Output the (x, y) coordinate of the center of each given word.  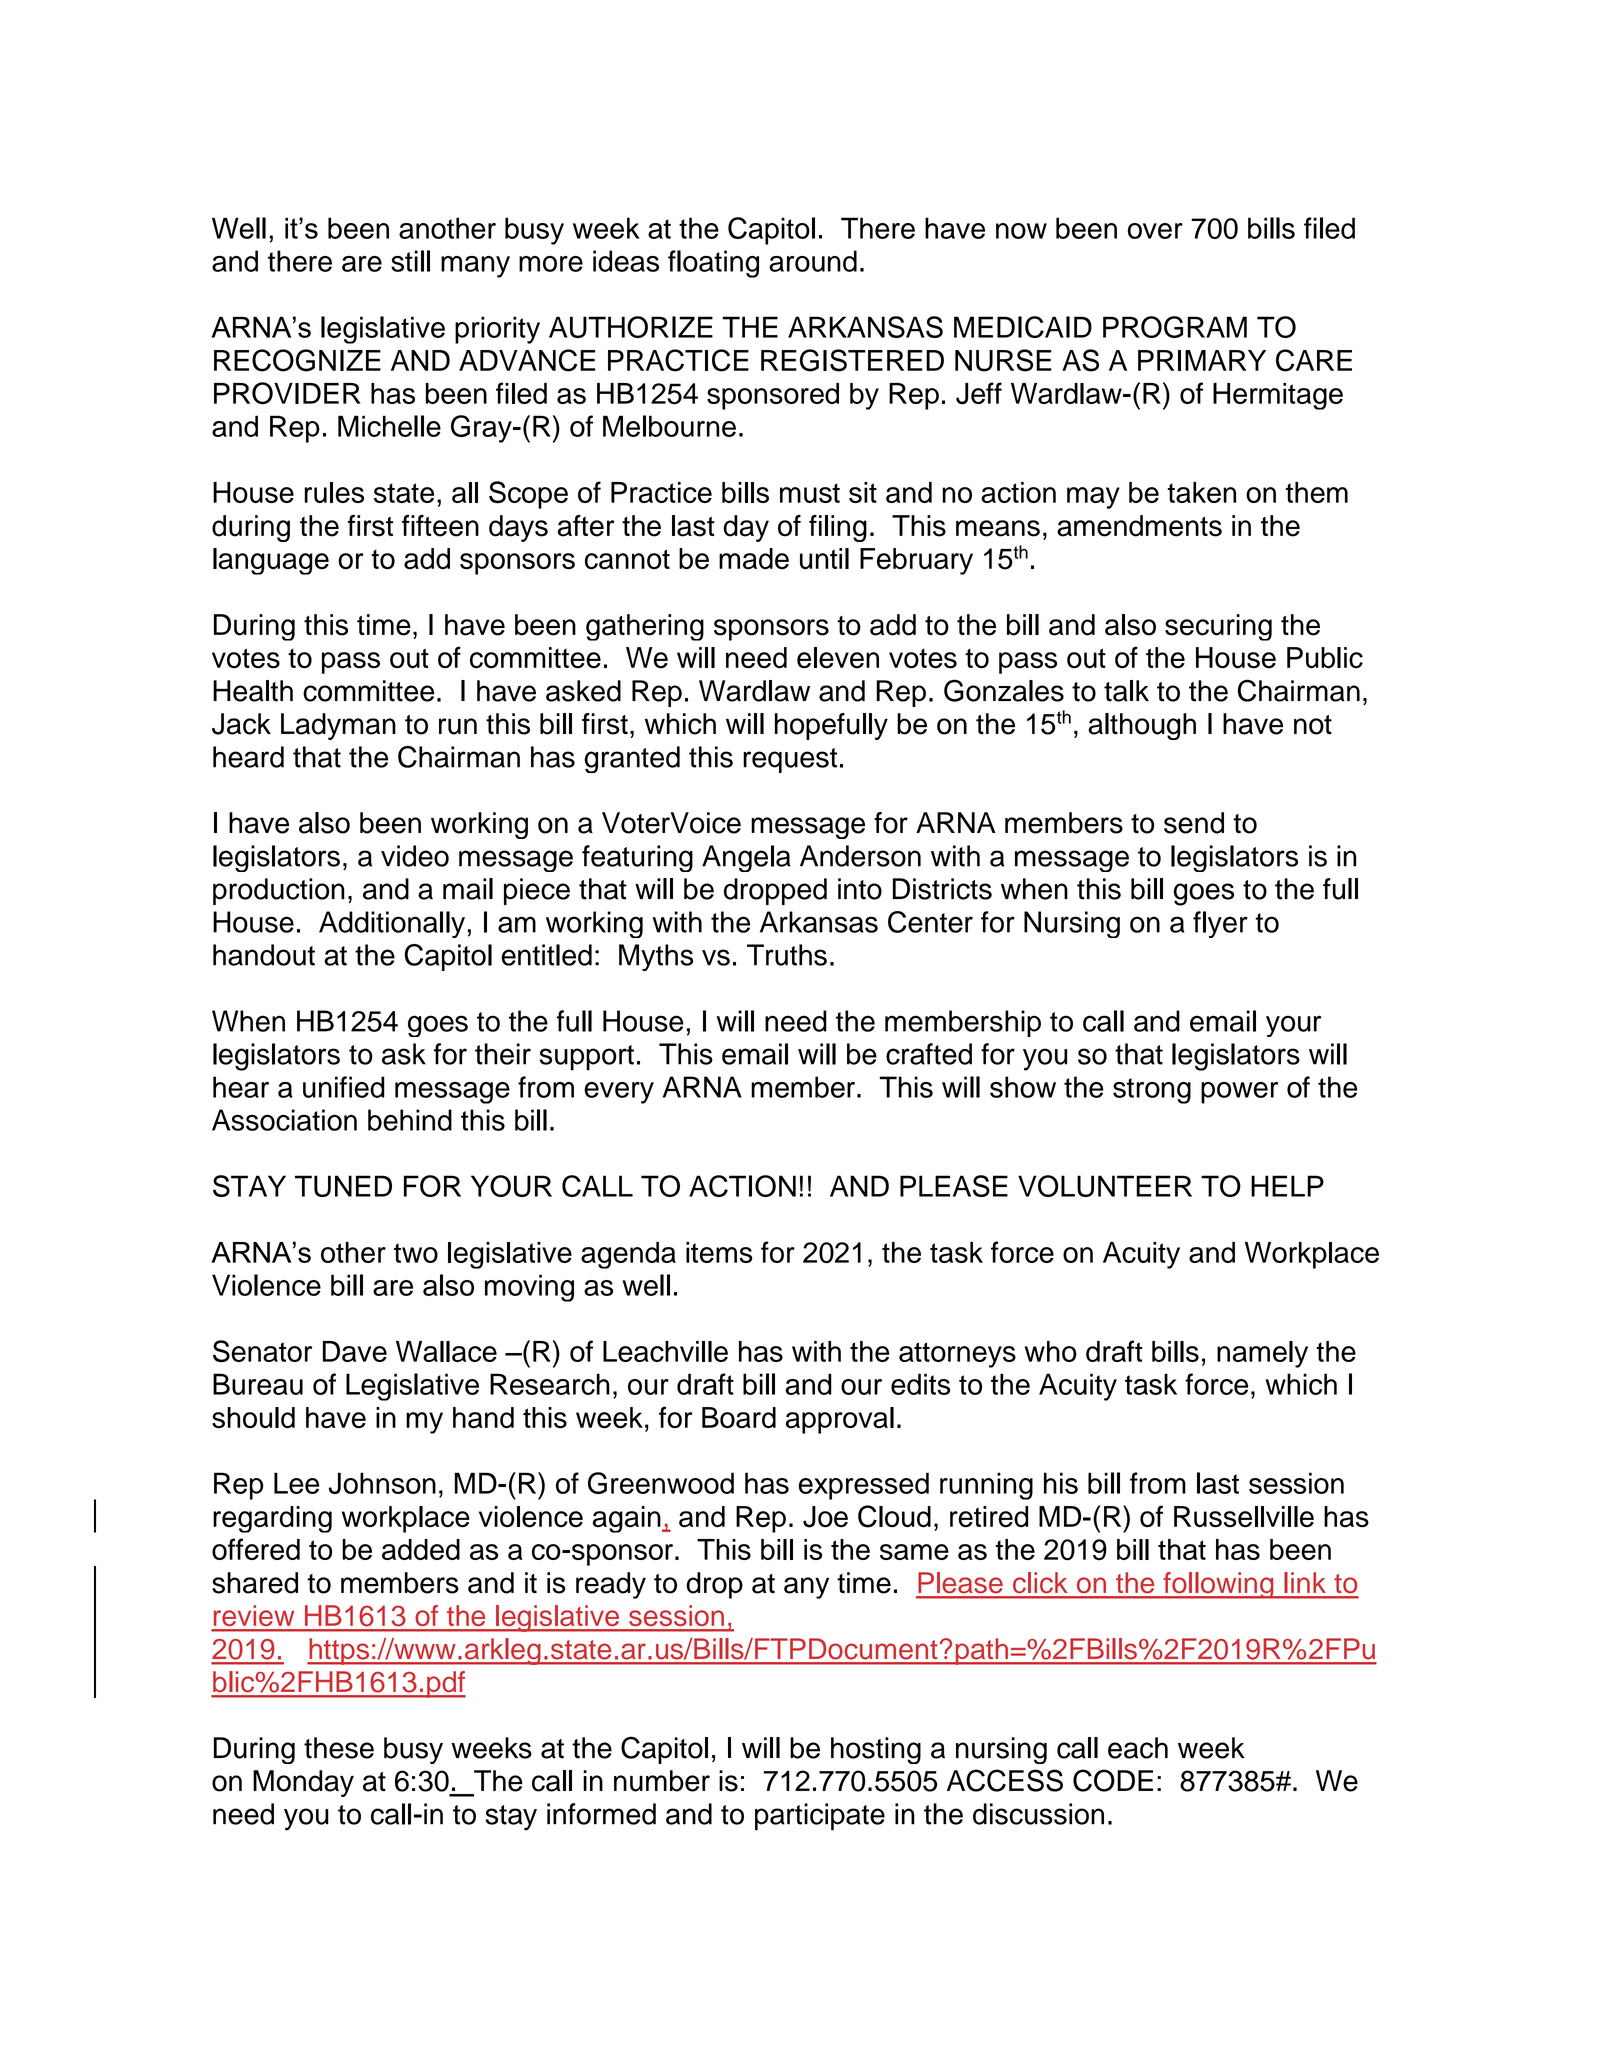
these (339, 1748)
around (813, 261)
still (410, 261)
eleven (838, 658)
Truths (787, 955)
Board (739, 1418)
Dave (355, 1351)
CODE (1113, 1780)
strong (1152, 1091)
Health (253, 691)
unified (344, 1087)
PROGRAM (1175, 327)
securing (1218, 627)
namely (1262, 1354)
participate (820, 1816)
